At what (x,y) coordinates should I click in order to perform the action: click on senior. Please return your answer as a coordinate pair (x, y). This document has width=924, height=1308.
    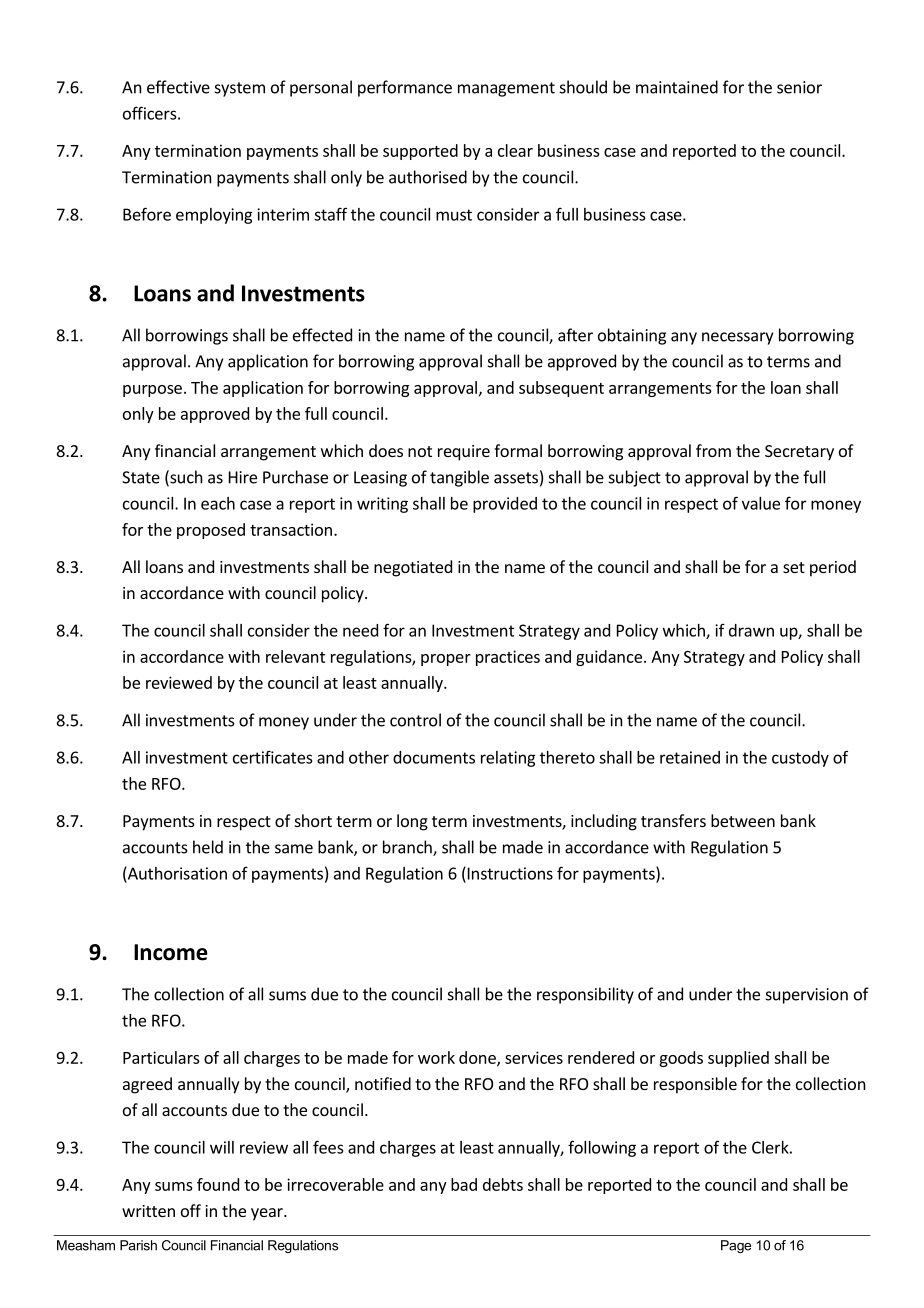
    Looking at the image, I should click on (799, 87).
